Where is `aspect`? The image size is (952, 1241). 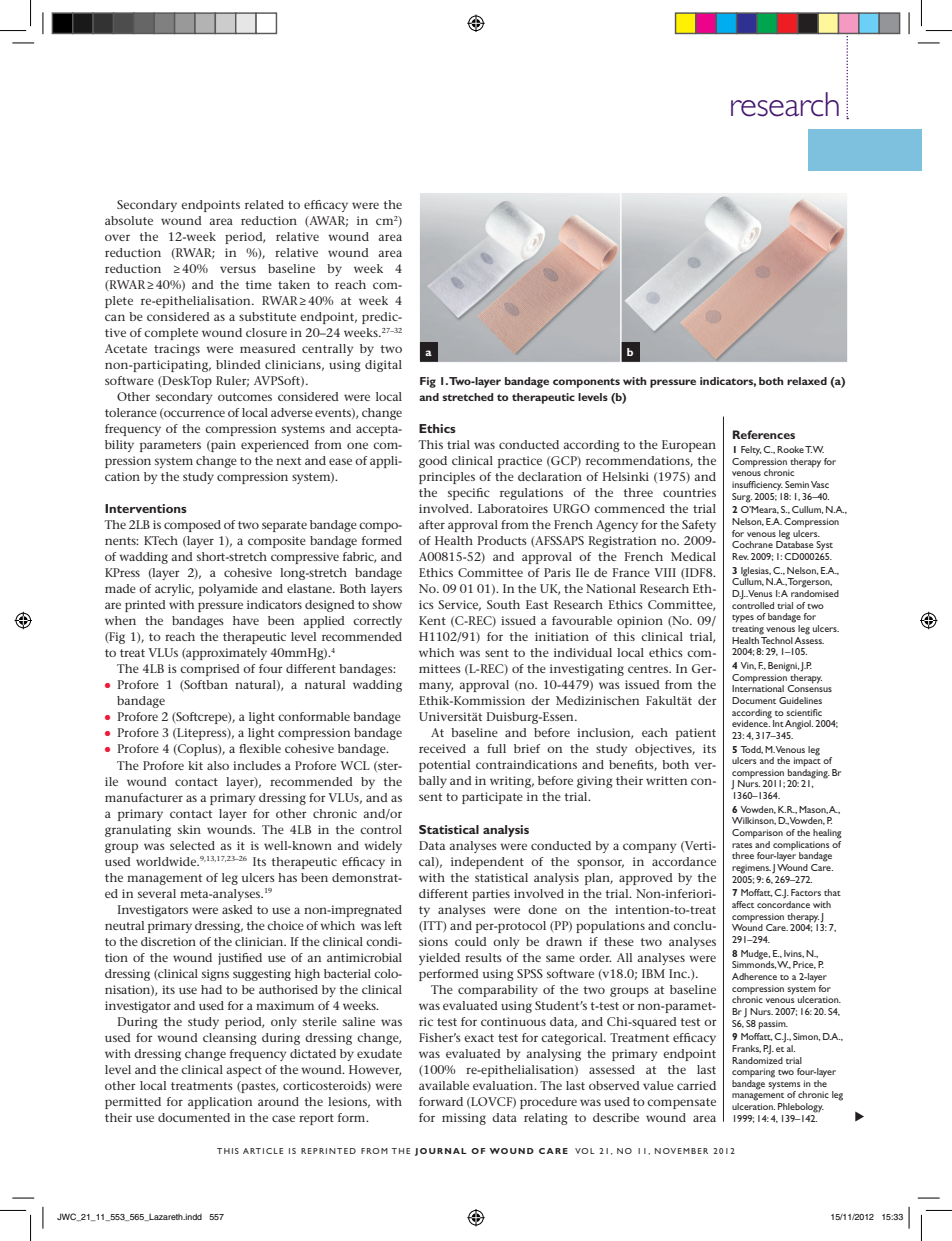 aspect is located at coordinates (244, 1071).
